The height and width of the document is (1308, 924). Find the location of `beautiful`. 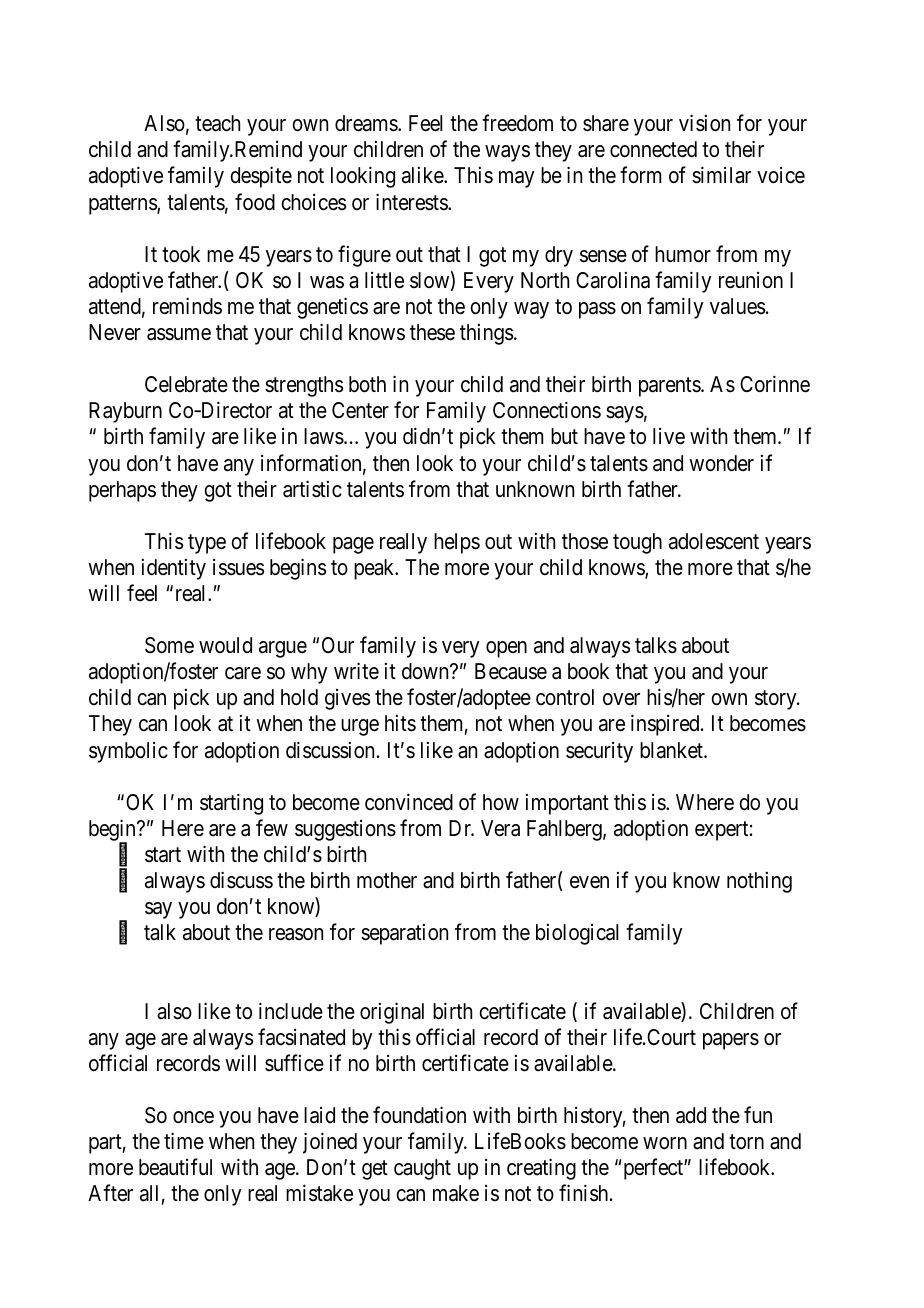

beautiful is located at coordinates (175, 1167).
